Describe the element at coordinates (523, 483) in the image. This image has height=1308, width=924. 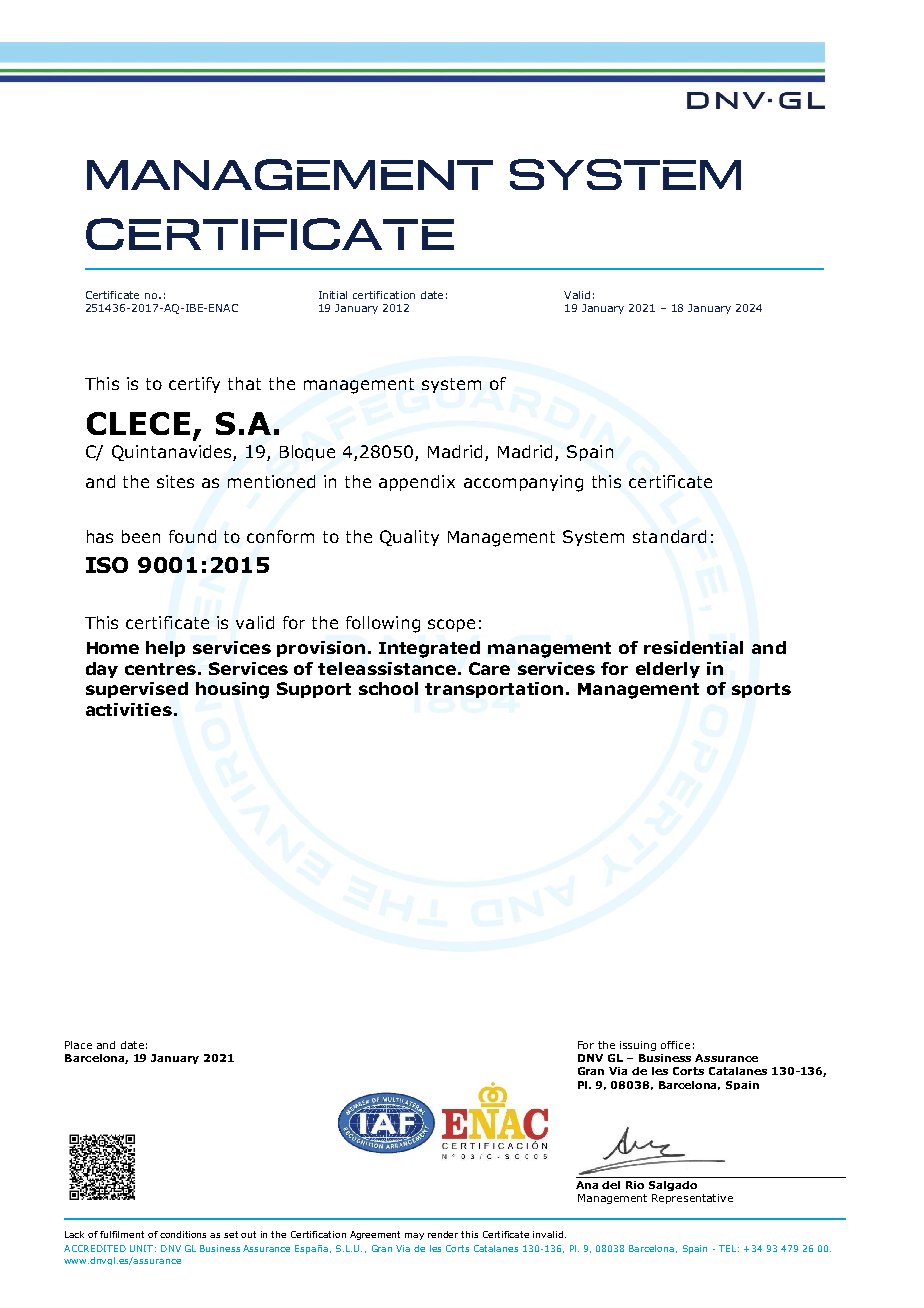
I see `accompanying` at that location.
